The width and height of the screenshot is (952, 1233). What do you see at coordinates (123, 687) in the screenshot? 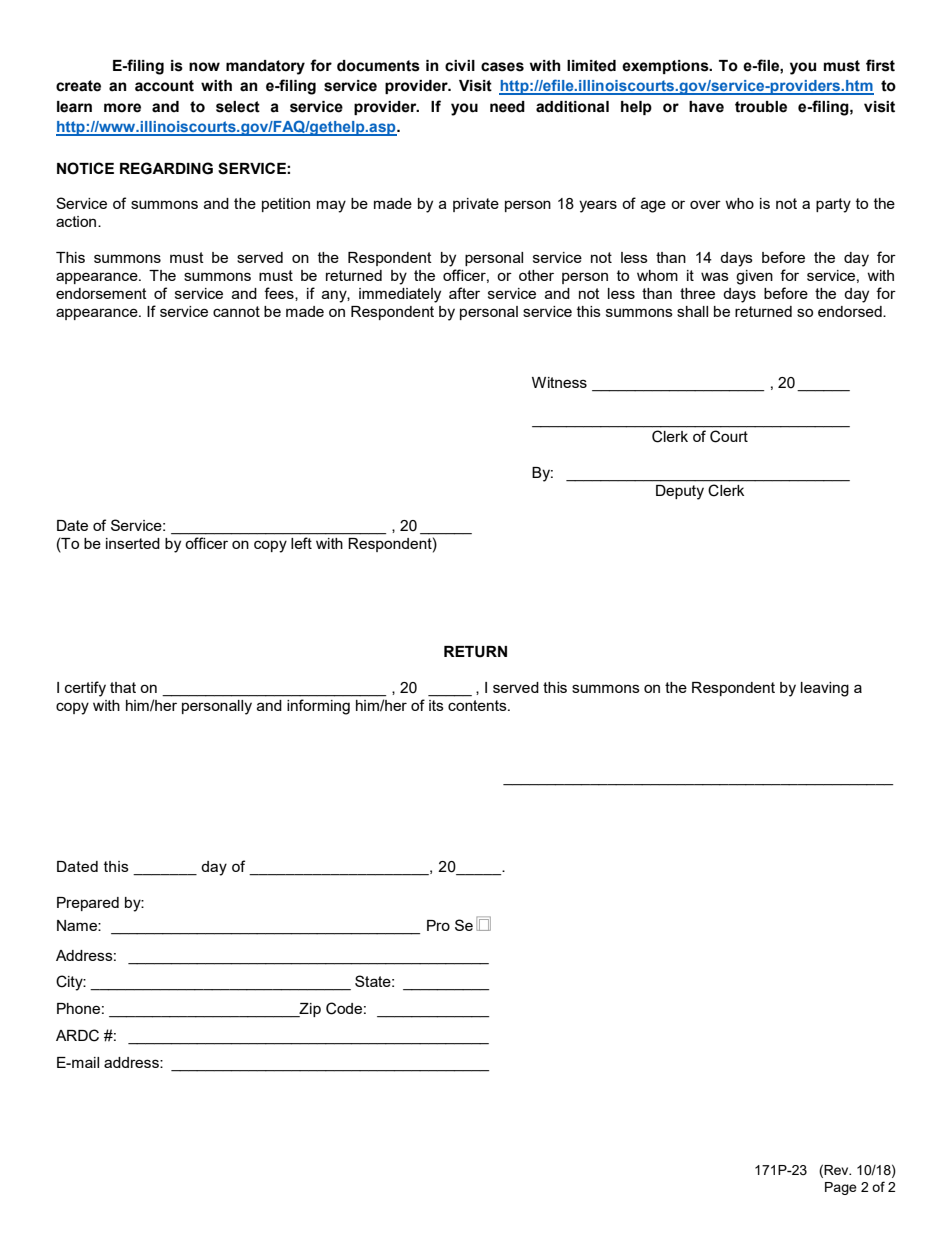
I see `that` at bounding box center [123, 687].
